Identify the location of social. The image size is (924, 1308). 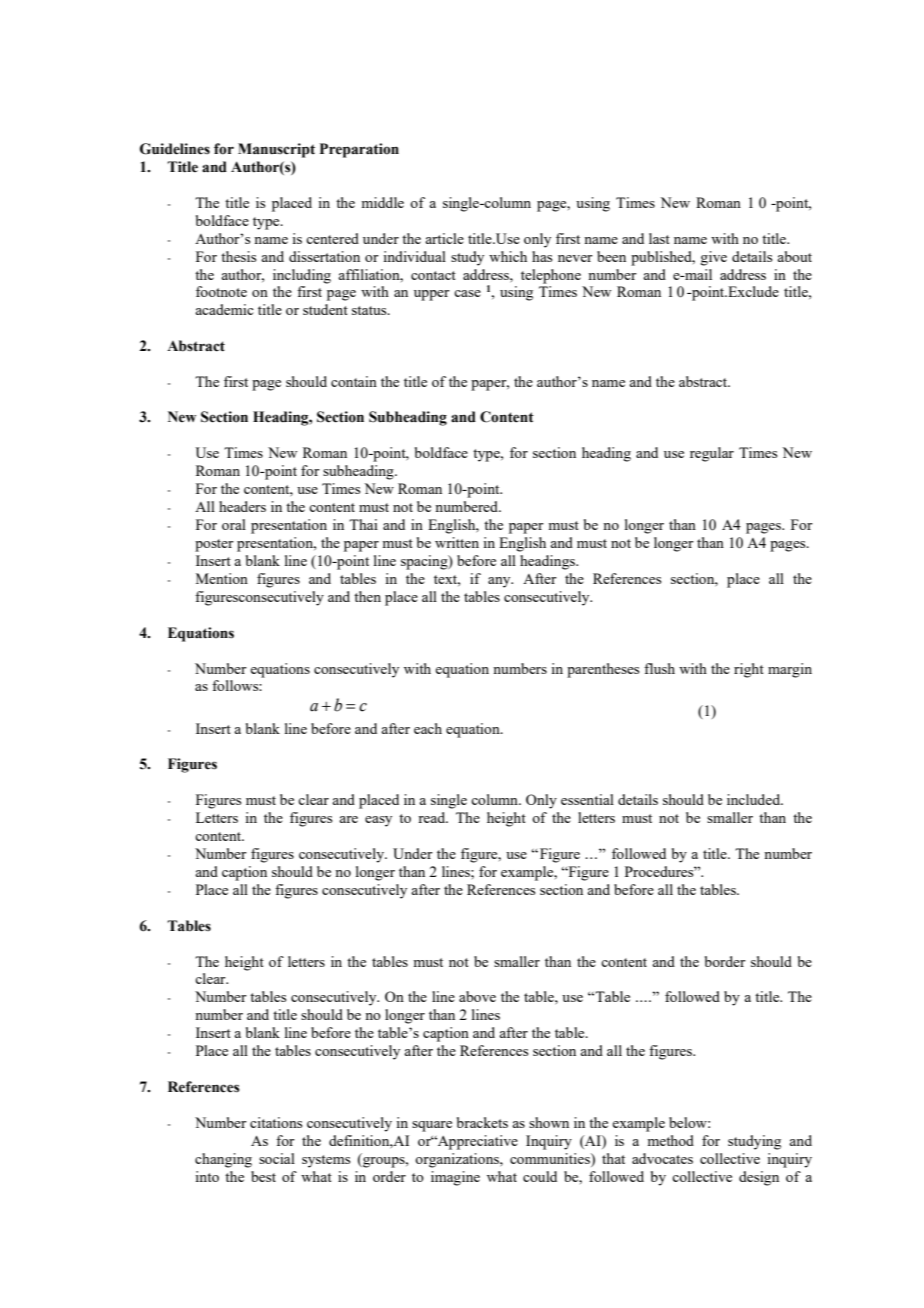
(277, 1158).
